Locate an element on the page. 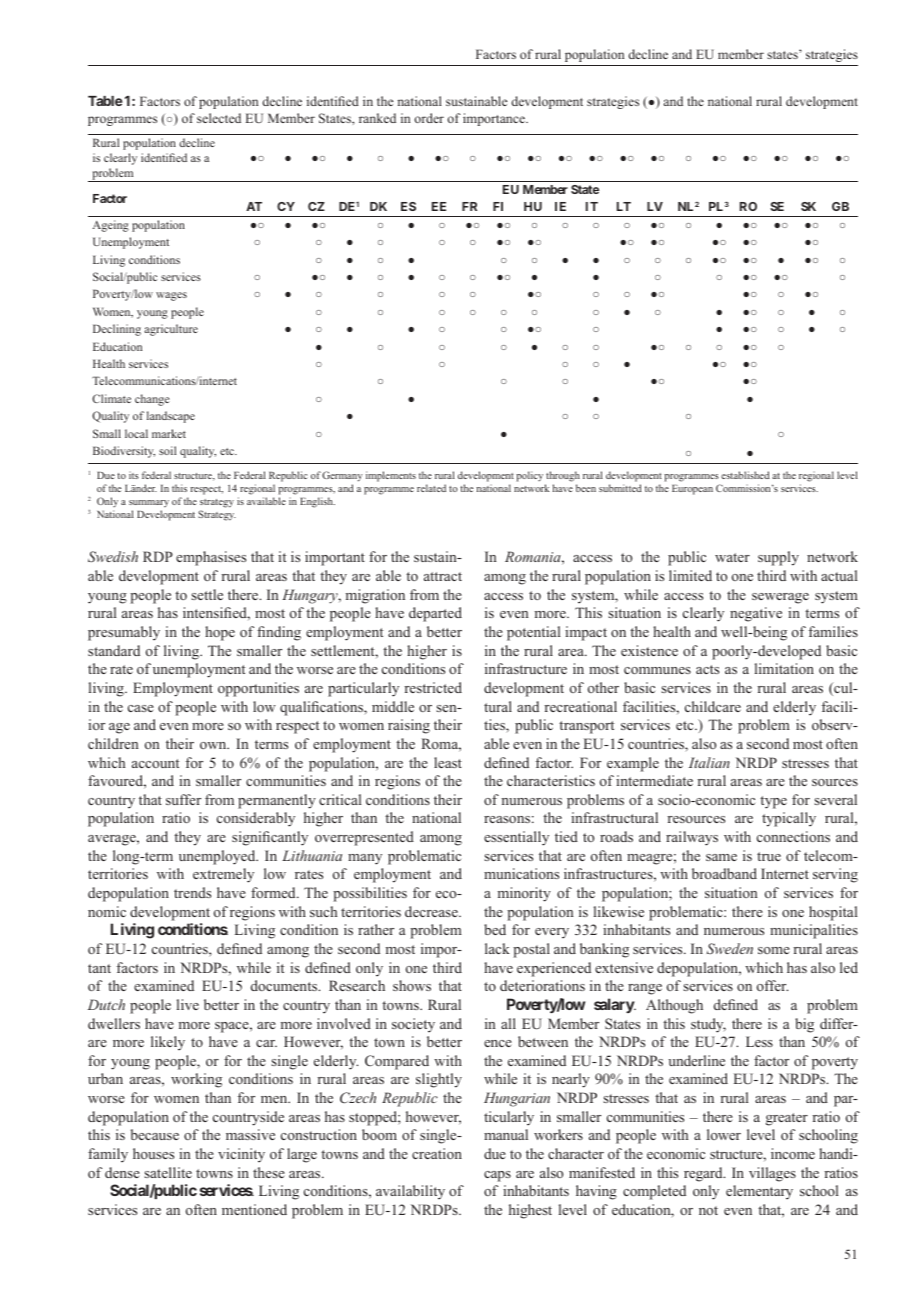  true is located at coordinates (769, 856).
